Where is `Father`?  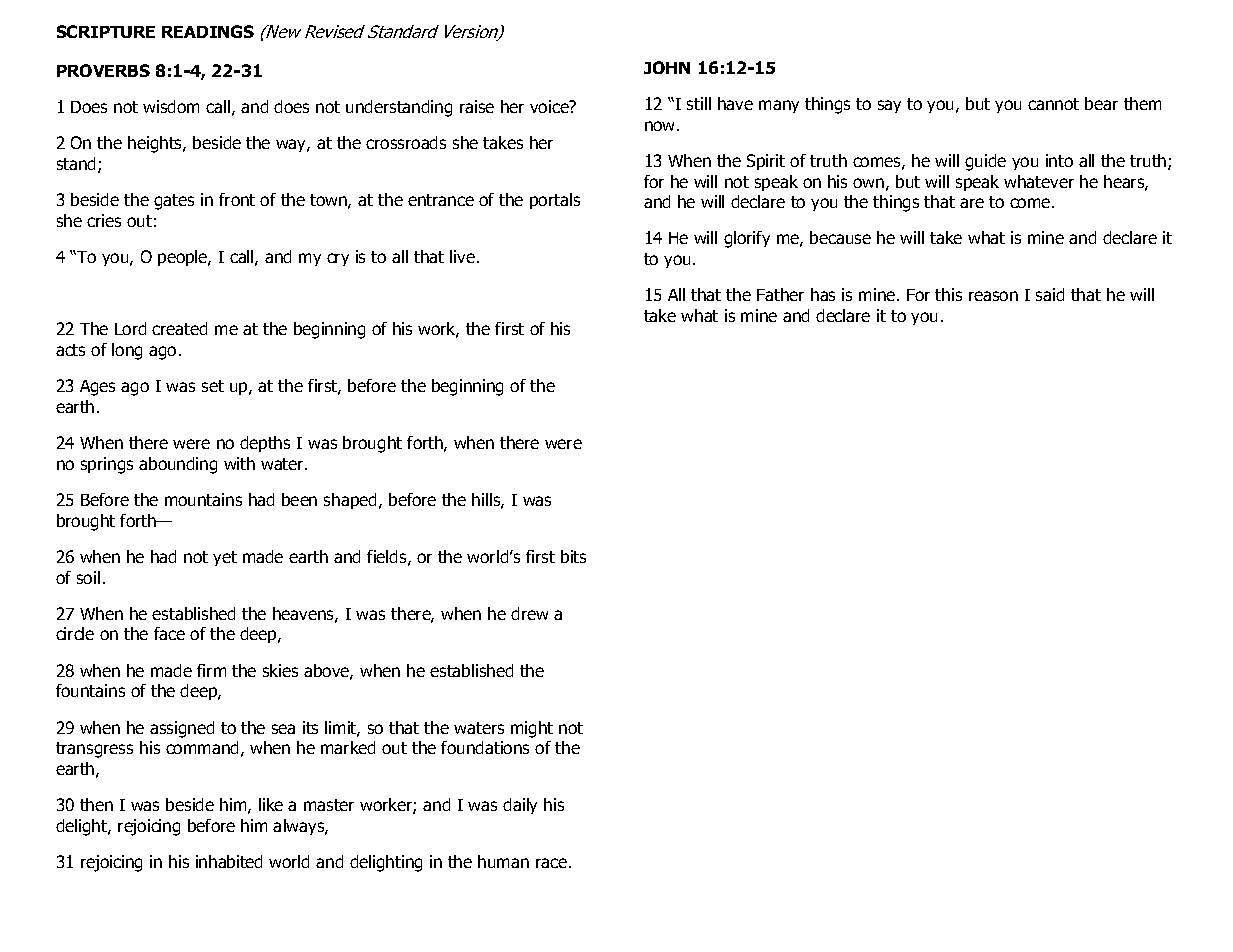
Father is located at coordinates (780, 294).
